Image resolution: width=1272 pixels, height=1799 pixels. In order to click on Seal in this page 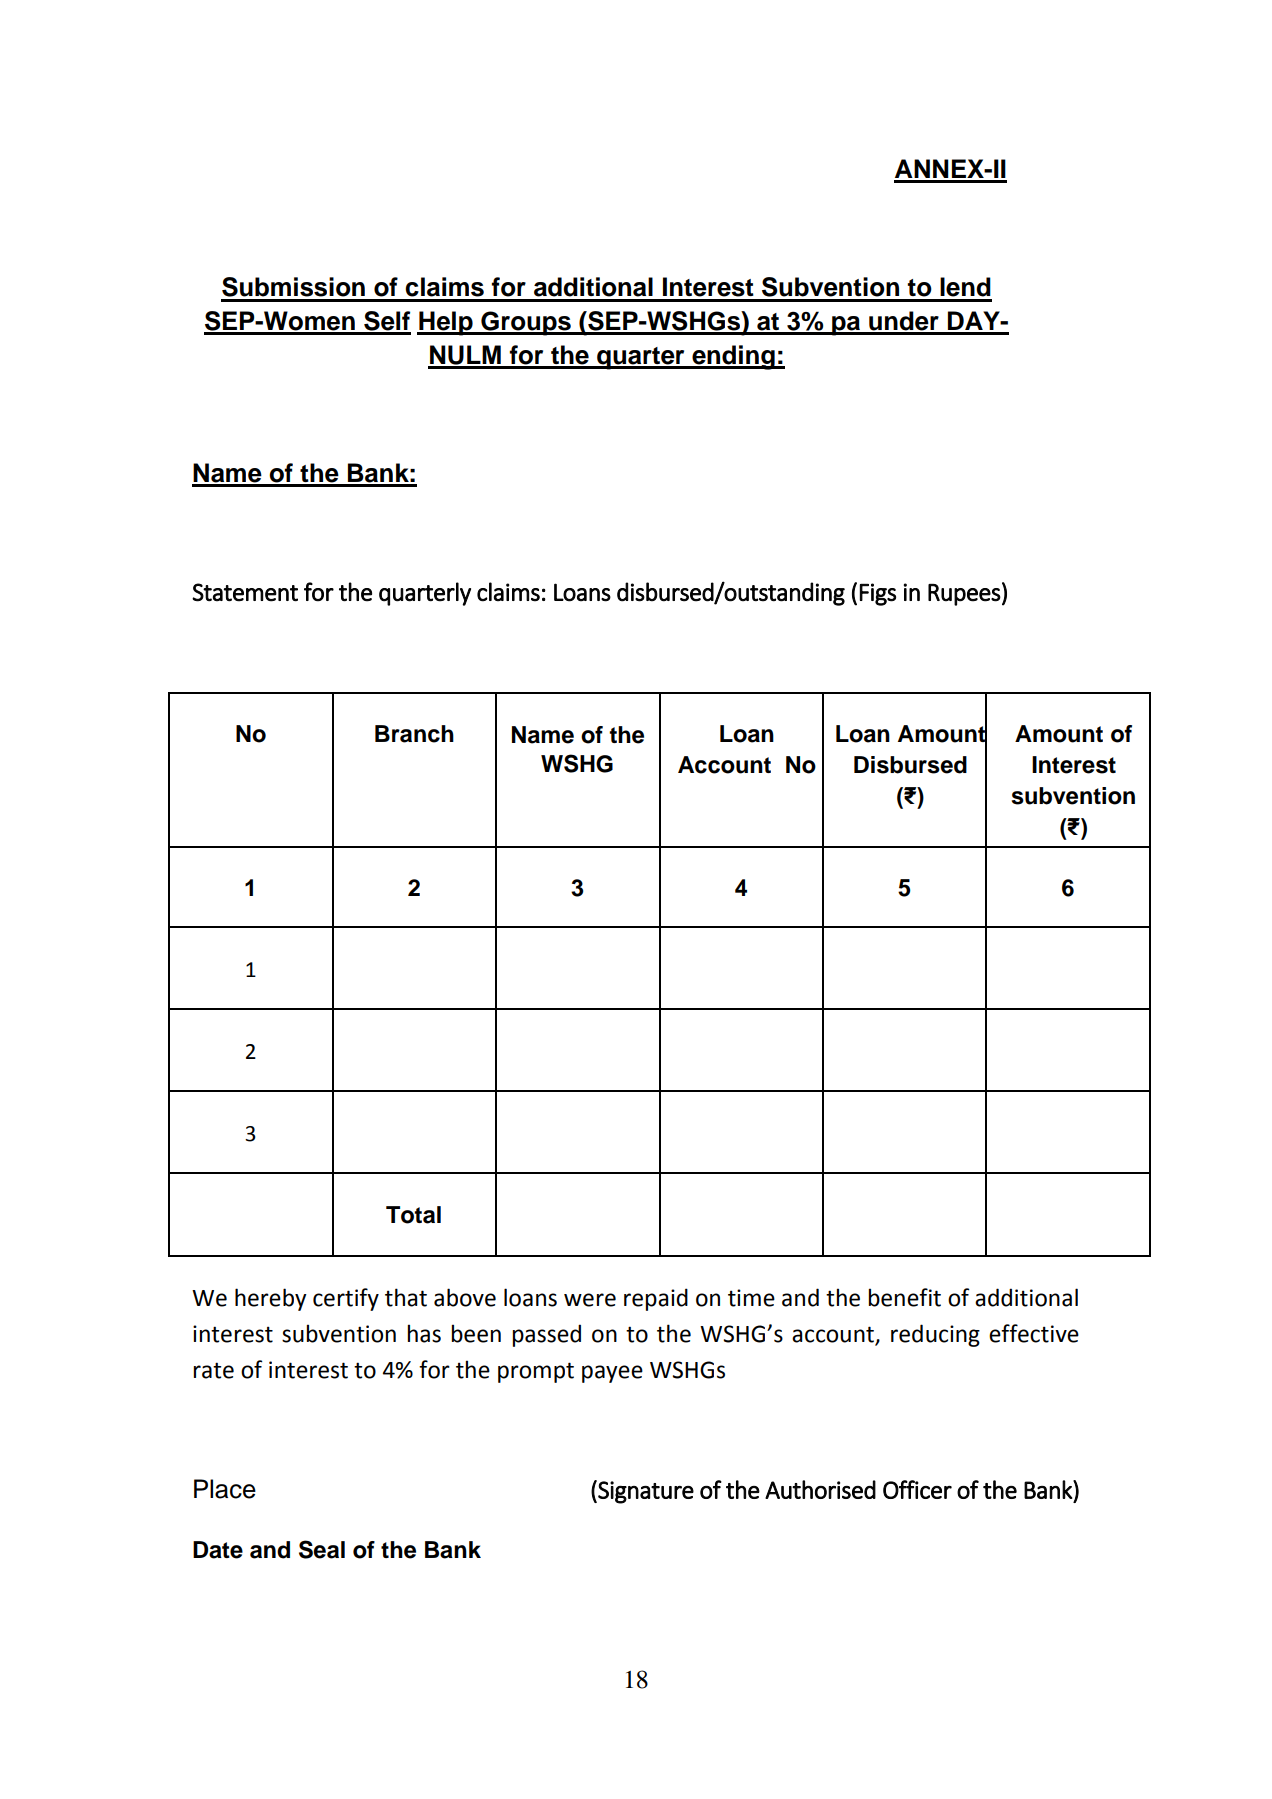, I will do `click(322, 1549)`.
